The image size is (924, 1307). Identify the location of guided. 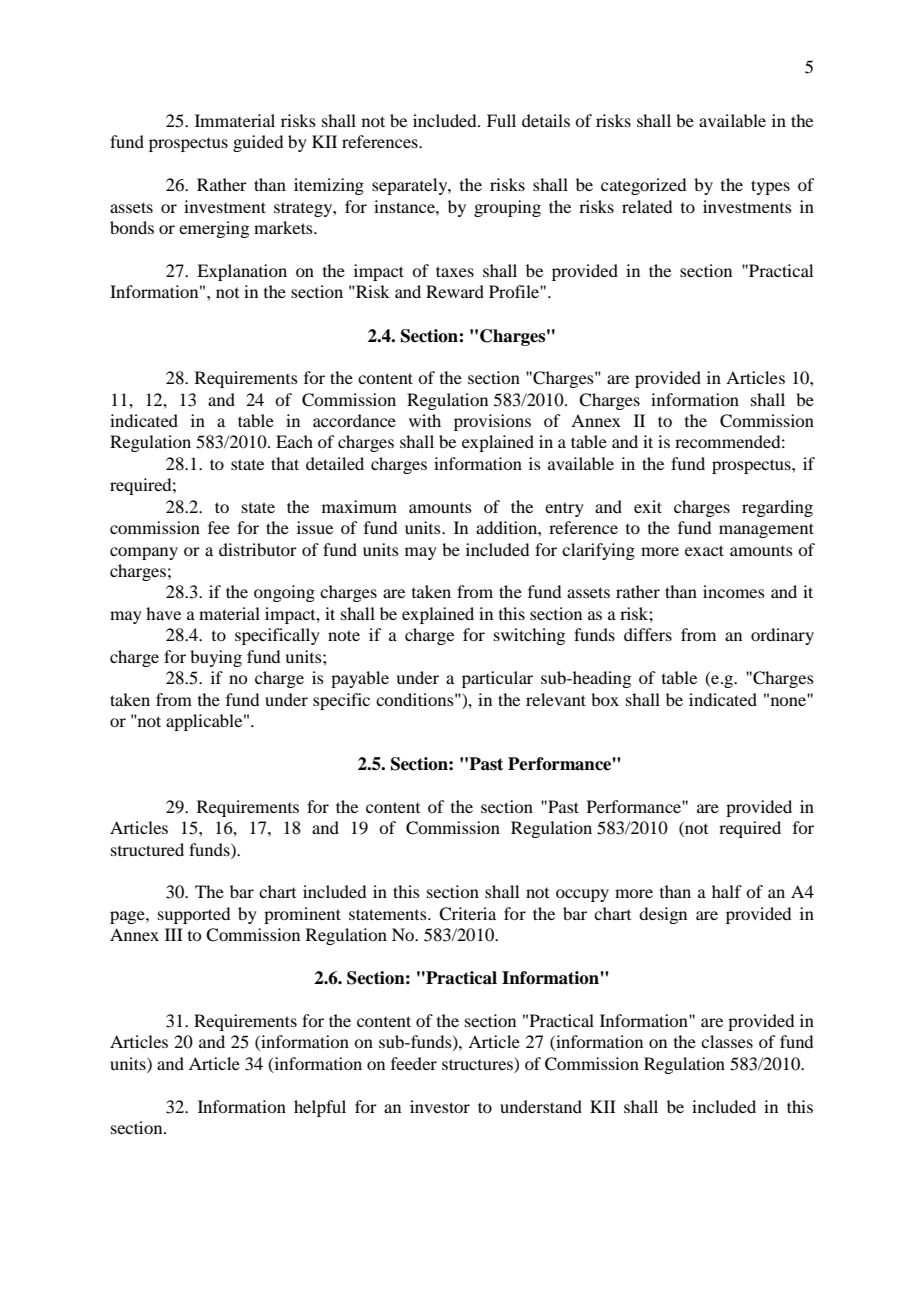
(258, 143).
